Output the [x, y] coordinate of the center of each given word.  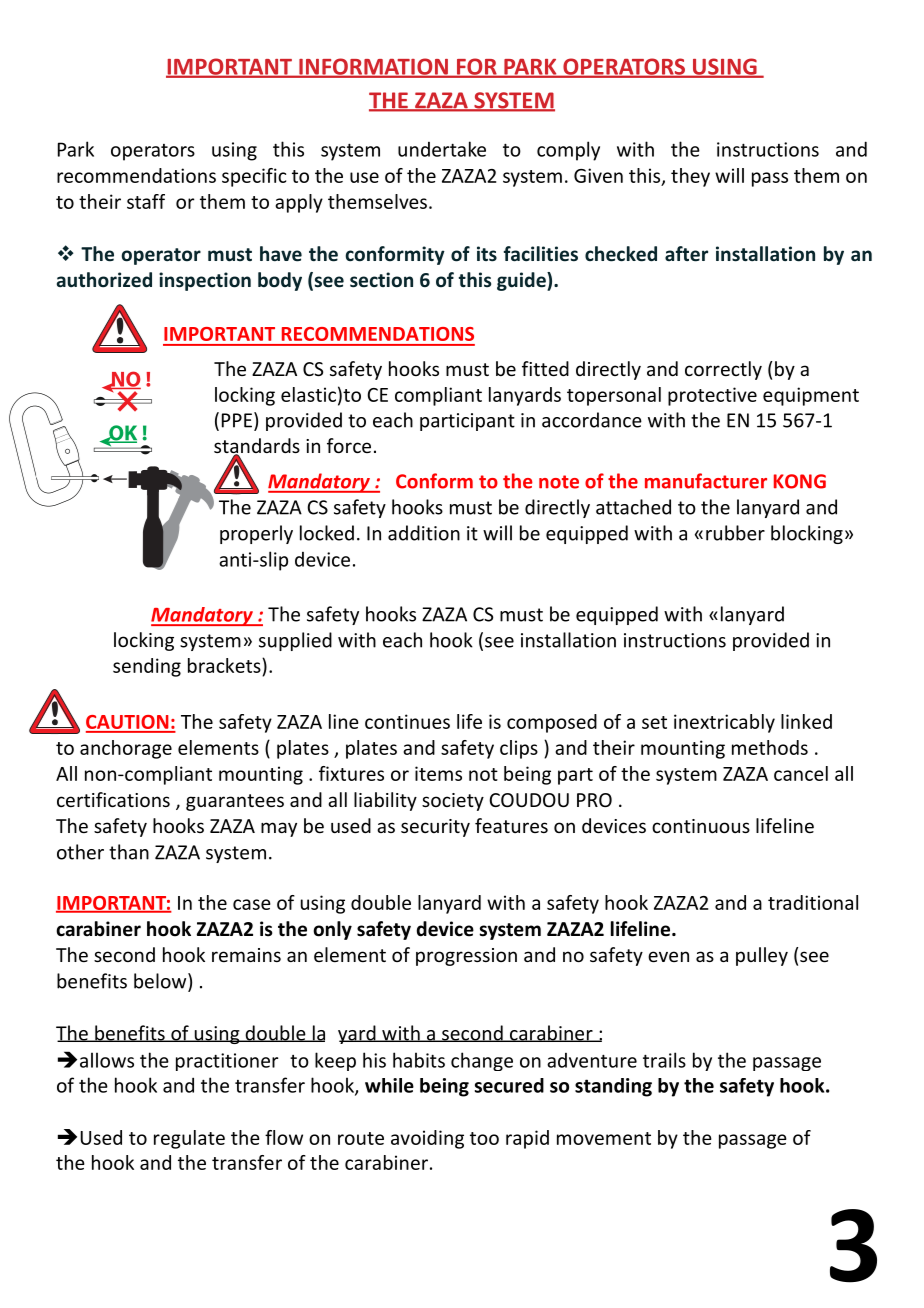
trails [664, 1060]
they [690, 177]
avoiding [427, 1139]
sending [147, 667]
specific [254, 177]
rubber [735, 533]
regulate [189, 1139]
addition [424, 533]
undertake [442, 149]
